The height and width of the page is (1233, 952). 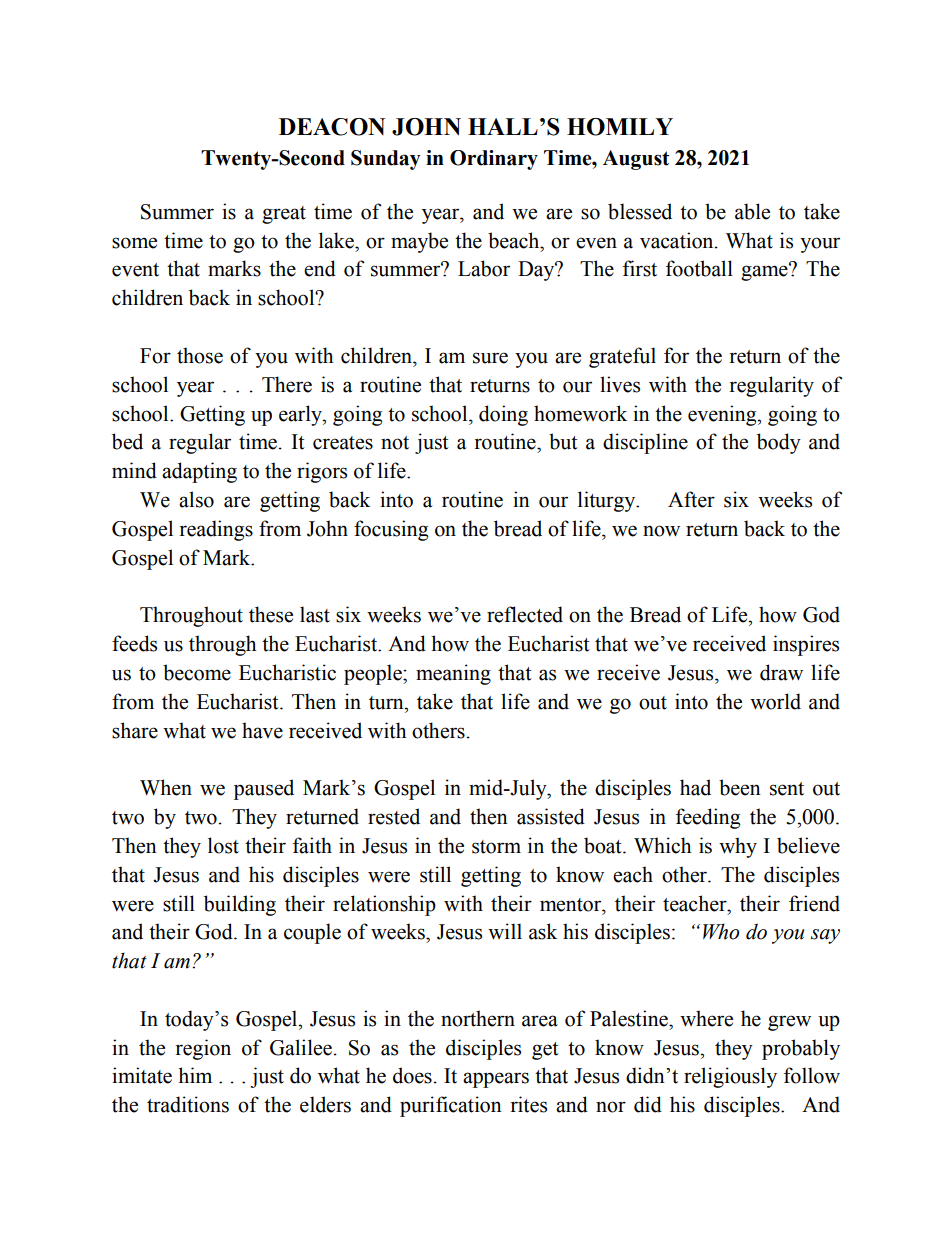 I want to click on him, so click(x=195, y=1075).
